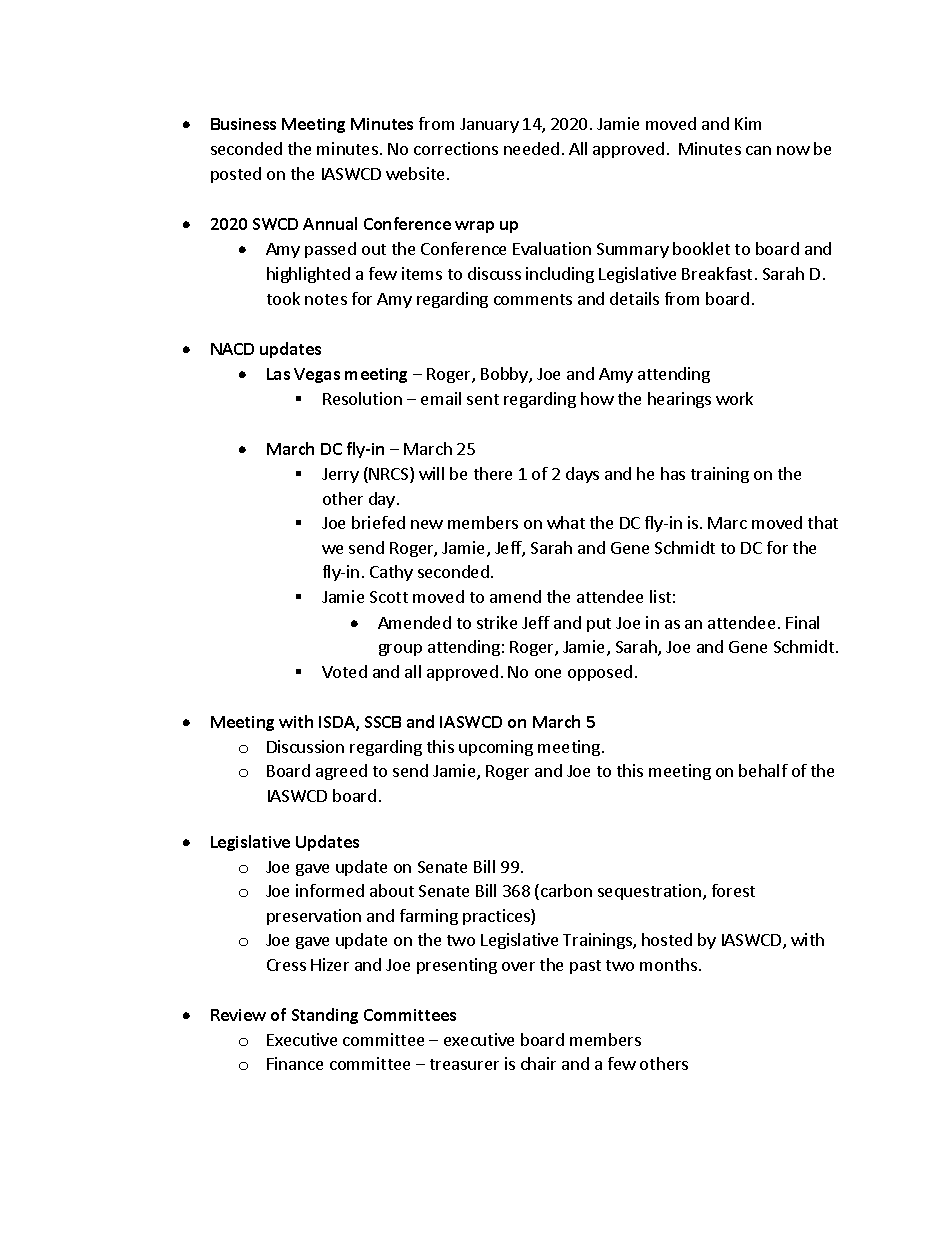 The width and height of the screenshot is (952, 1233). Describe the element at coordinates (497, 622) in the screenshot. I see `strike` at that location.
